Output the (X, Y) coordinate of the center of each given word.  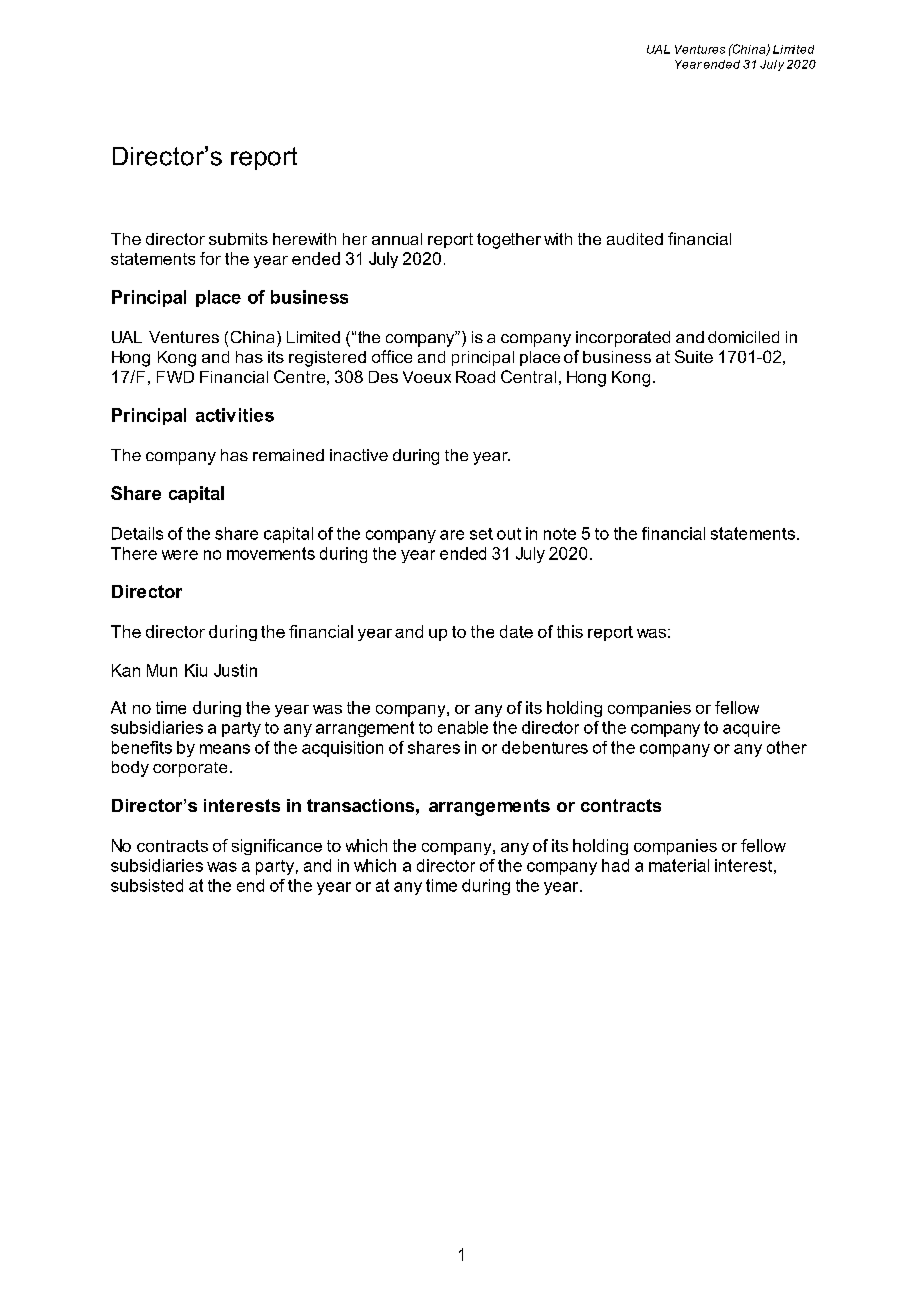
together (509, 241)
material (679, 865)
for (210, 258)
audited (635, 239)
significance (277, 847)
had (615, 865)
